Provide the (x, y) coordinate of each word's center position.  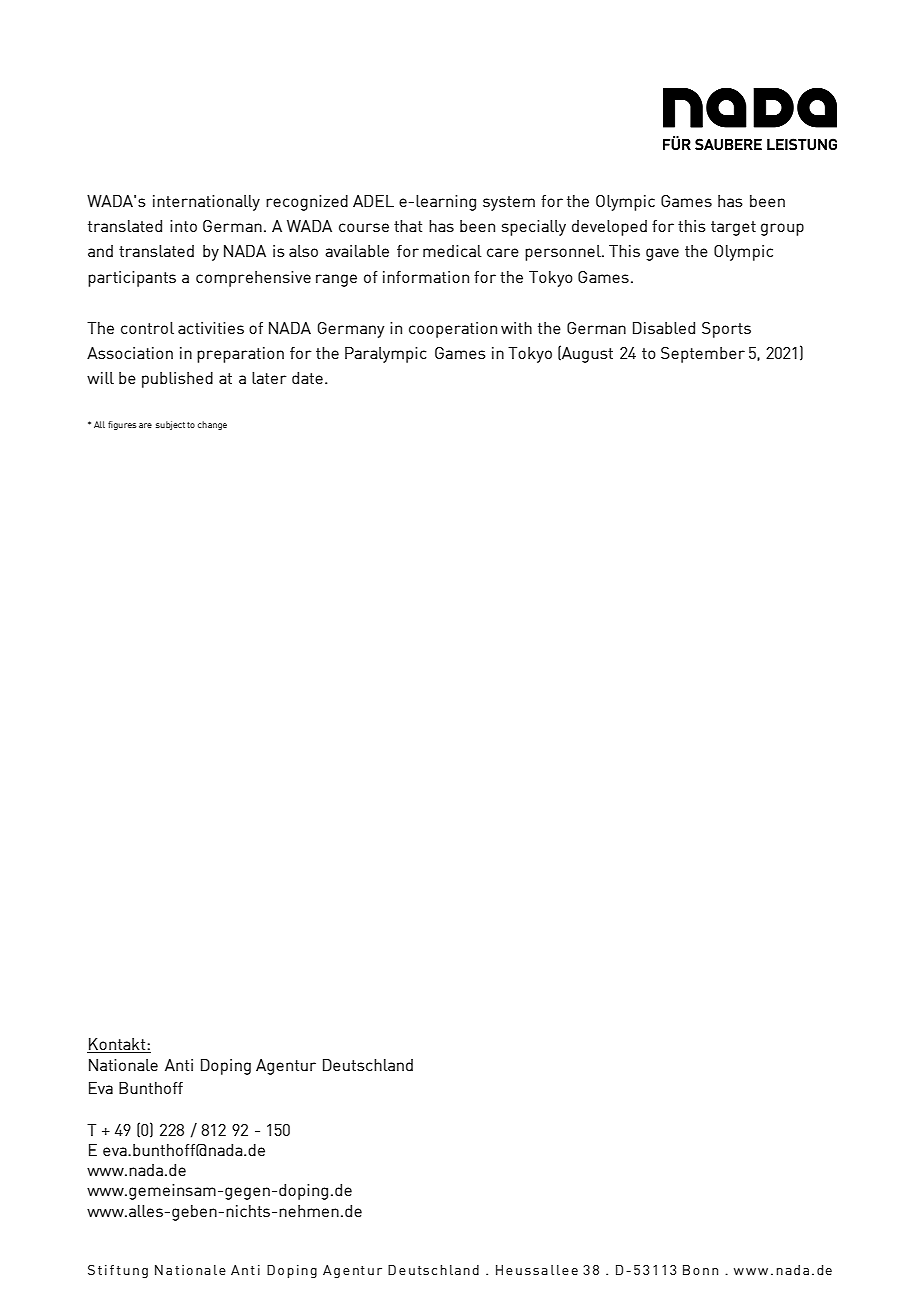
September (703, 355)
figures (122, 425)
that (408, 226)
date (307, 378)
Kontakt (118, 1044)
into (183, 226)
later (269, 378)
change (212, 425)
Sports (726, 330)
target (733, 228)
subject (170, 425)
